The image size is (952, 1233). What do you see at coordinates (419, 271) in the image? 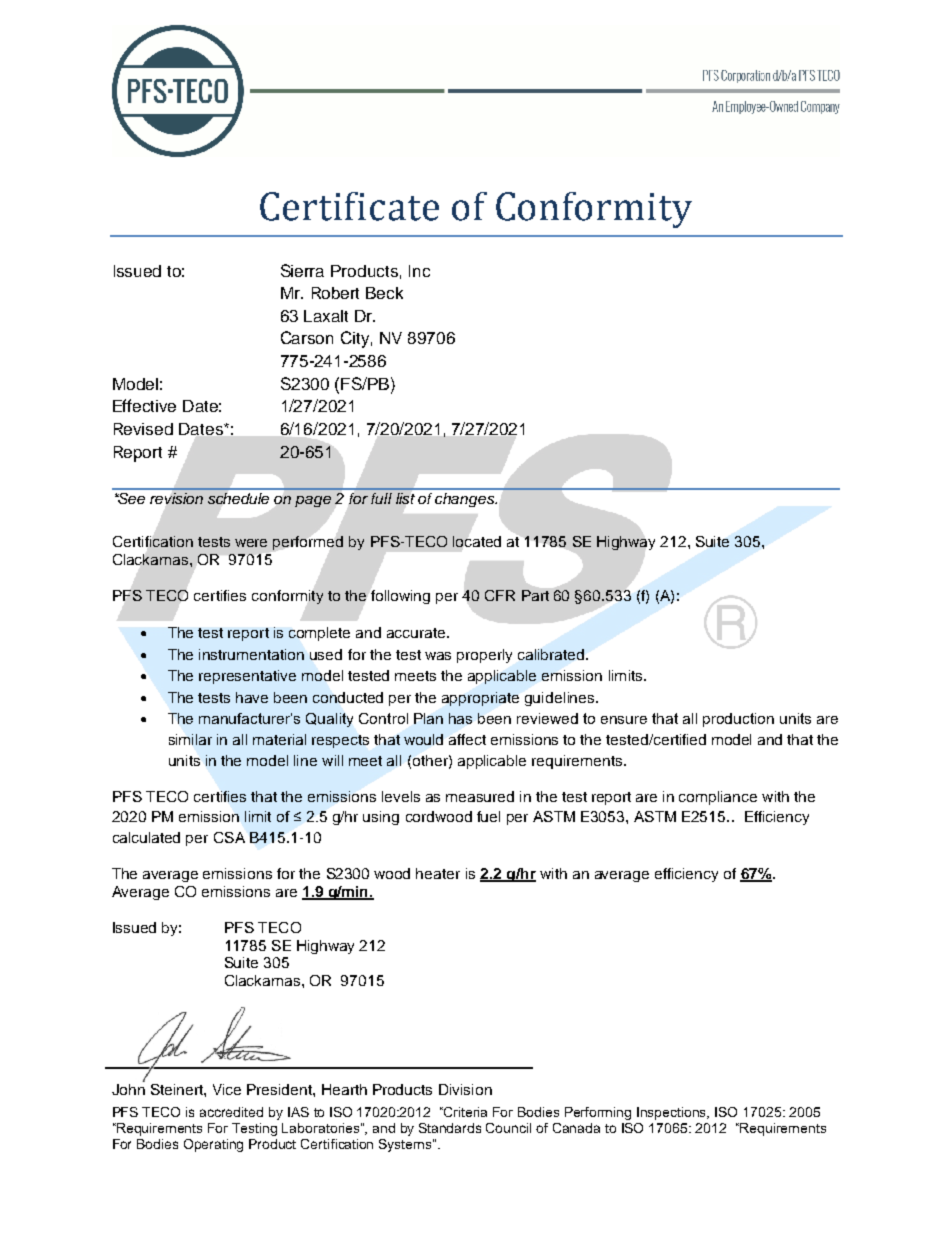
I see `Inc` at bounding box center [419, 271].
